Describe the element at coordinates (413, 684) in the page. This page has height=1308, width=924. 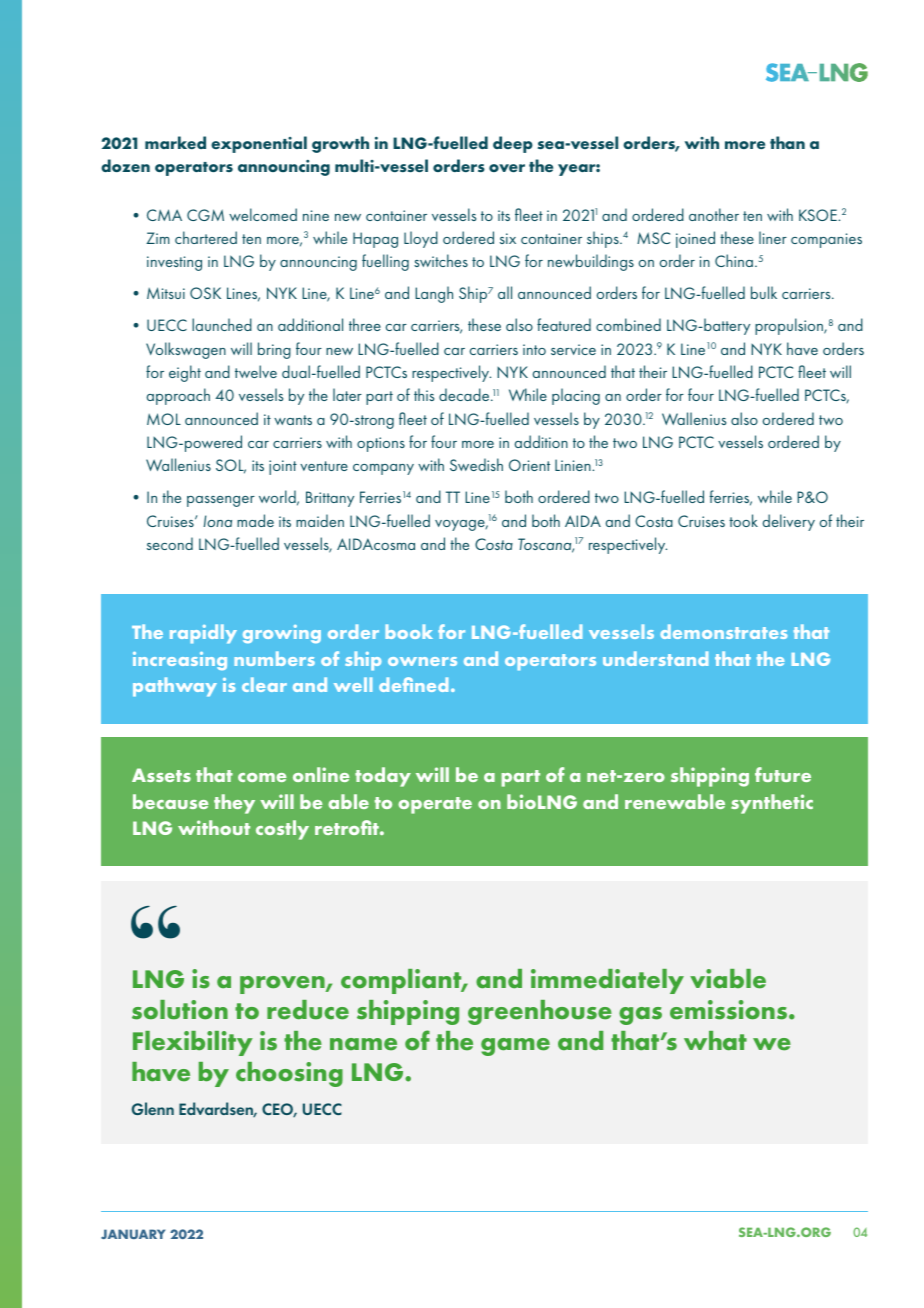
I see `defined` at that location.
